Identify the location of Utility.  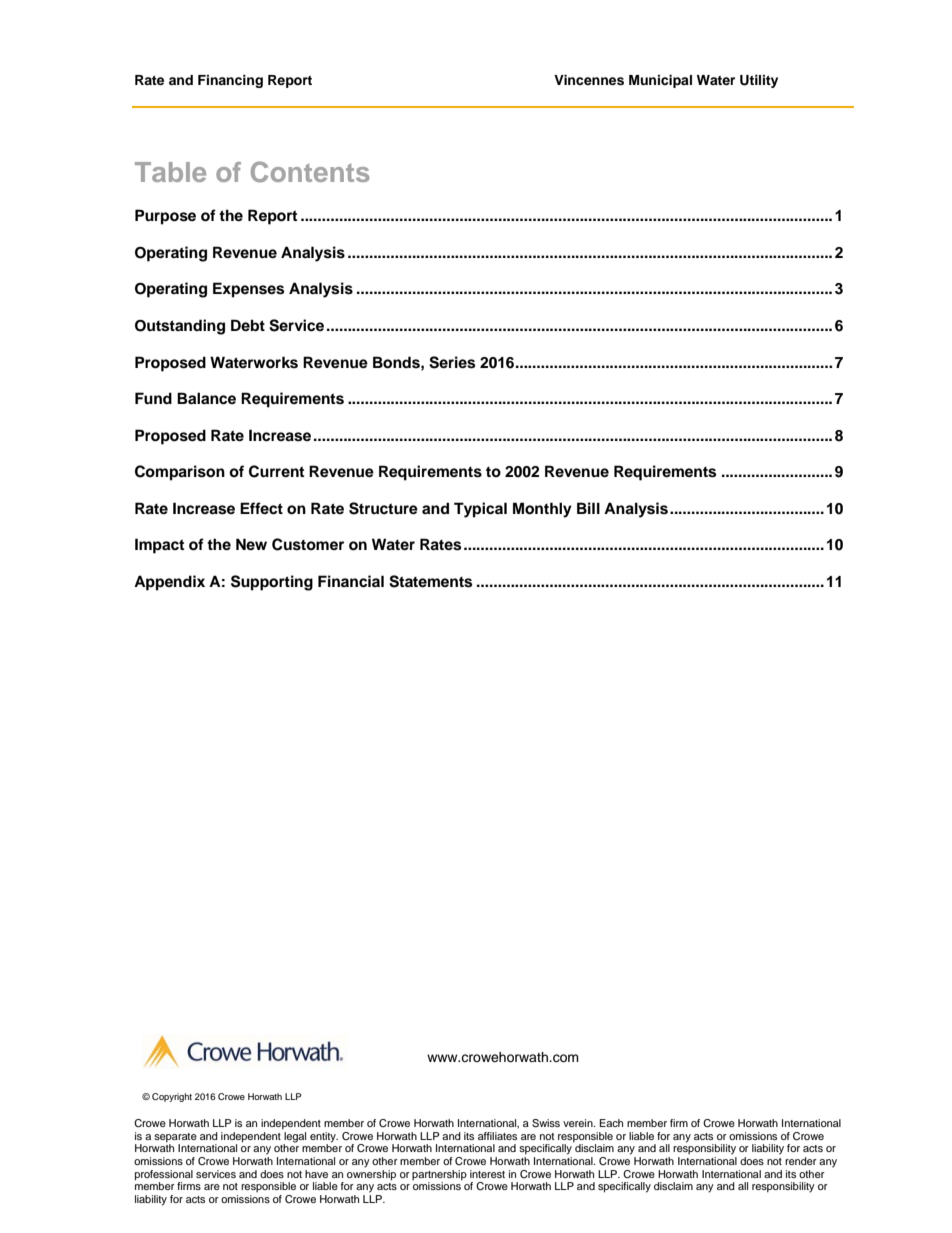
(759, 81).
